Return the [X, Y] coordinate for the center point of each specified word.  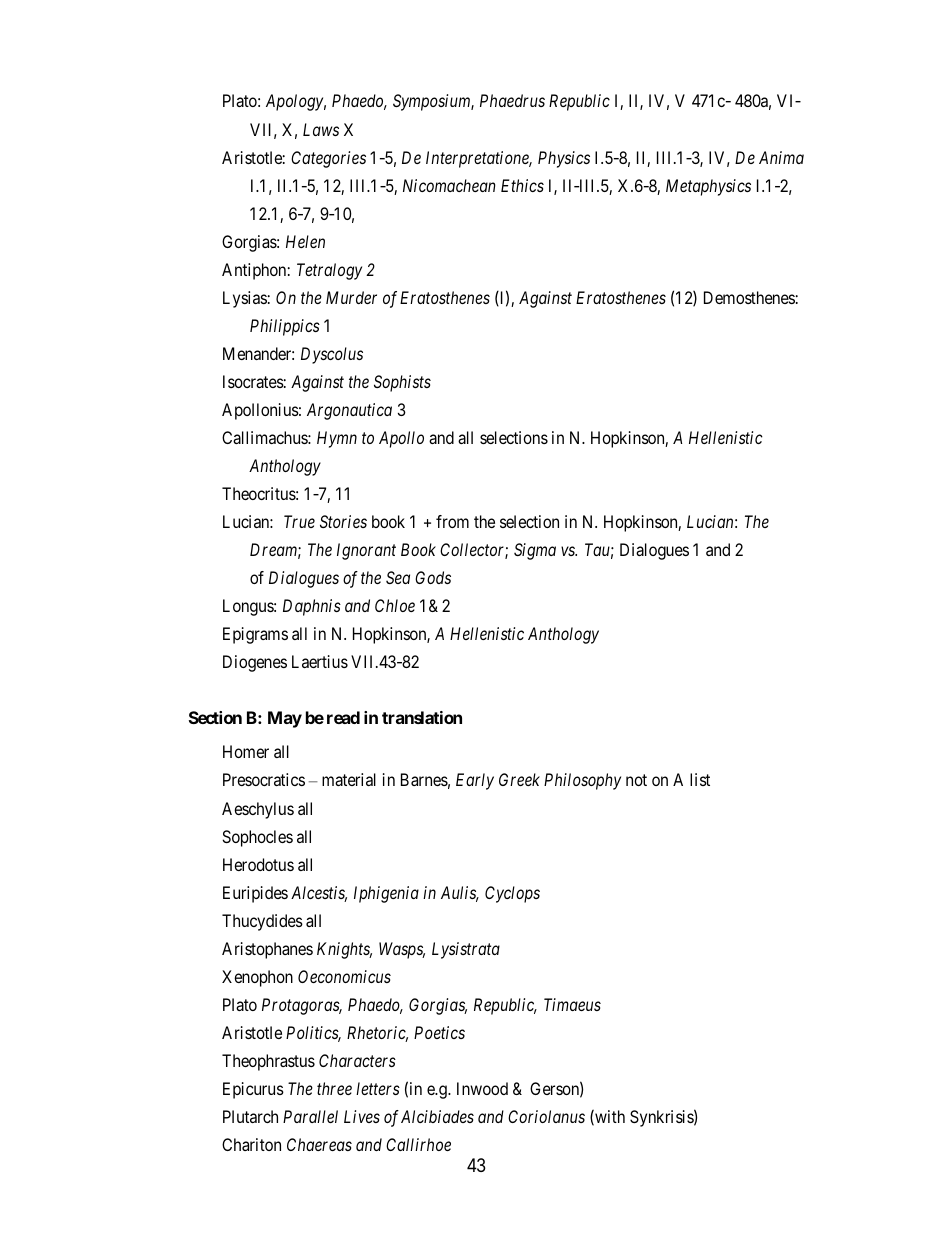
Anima [781, 157]
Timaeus [572, 1004]
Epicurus [253, 1090]
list [700, 779]
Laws [321, 129]
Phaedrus [512, 100]
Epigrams [255, 635]
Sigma [535, 551]
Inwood [482, 1088]
